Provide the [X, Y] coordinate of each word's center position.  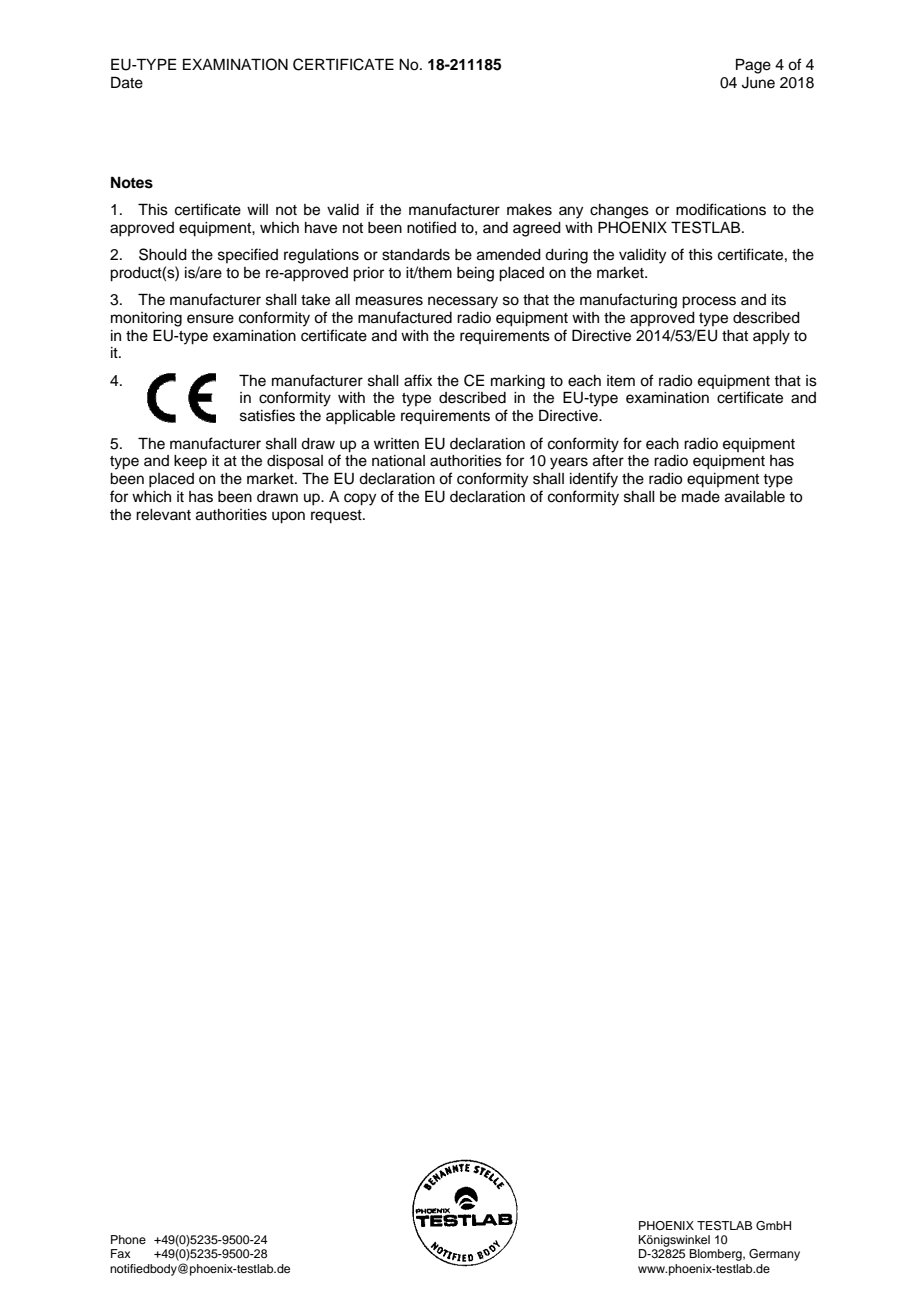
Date [127, 82]
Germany [774, 1255]
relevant [163, 515]
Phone [128, 1239]
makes [529, 210]
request [337, 517]
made [701, 497]
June [758, 83]
